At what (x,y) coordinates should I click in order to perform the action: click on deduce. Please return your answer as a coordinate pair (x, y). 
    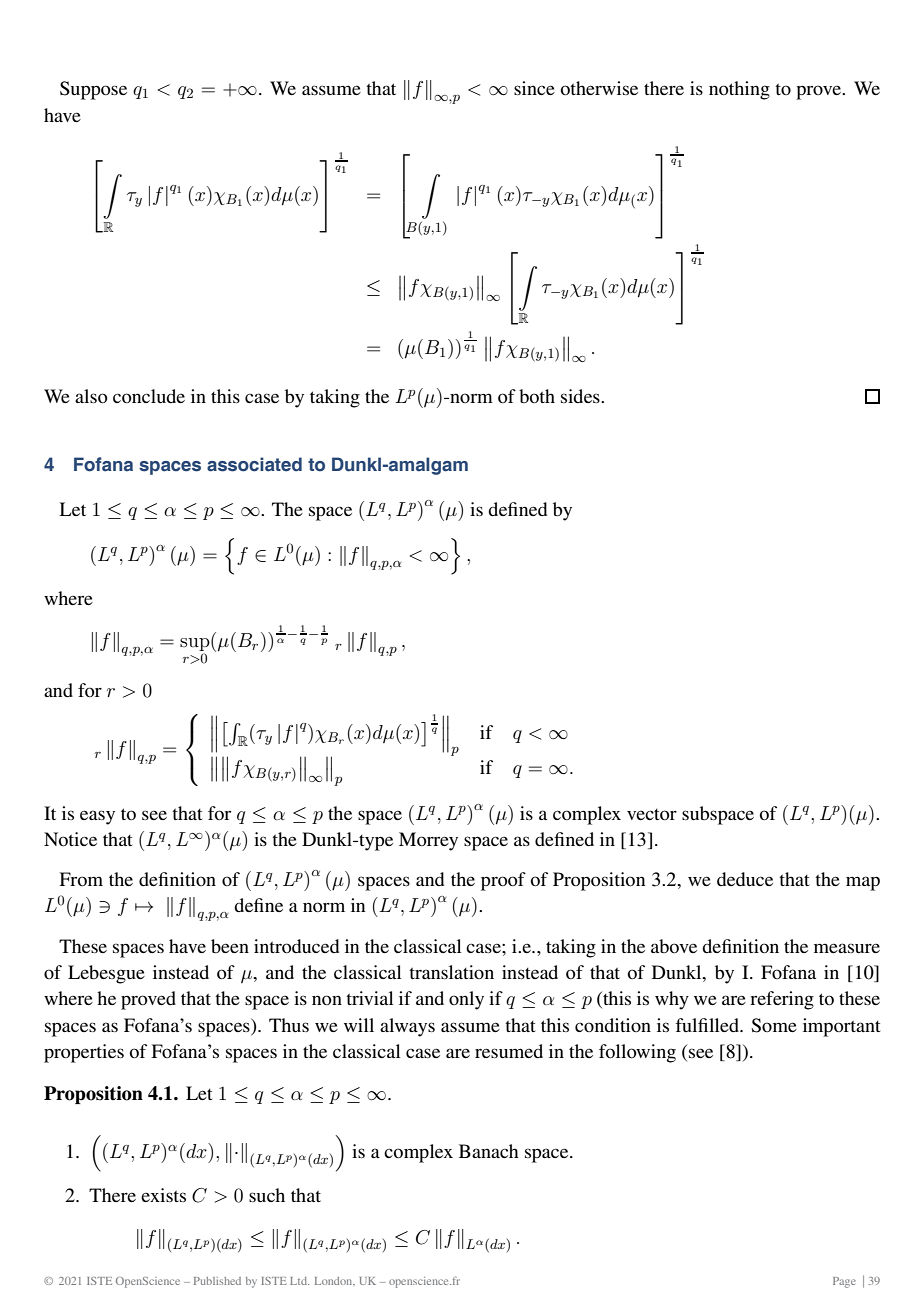
    Looking at the image, I should click on (745, 879).
